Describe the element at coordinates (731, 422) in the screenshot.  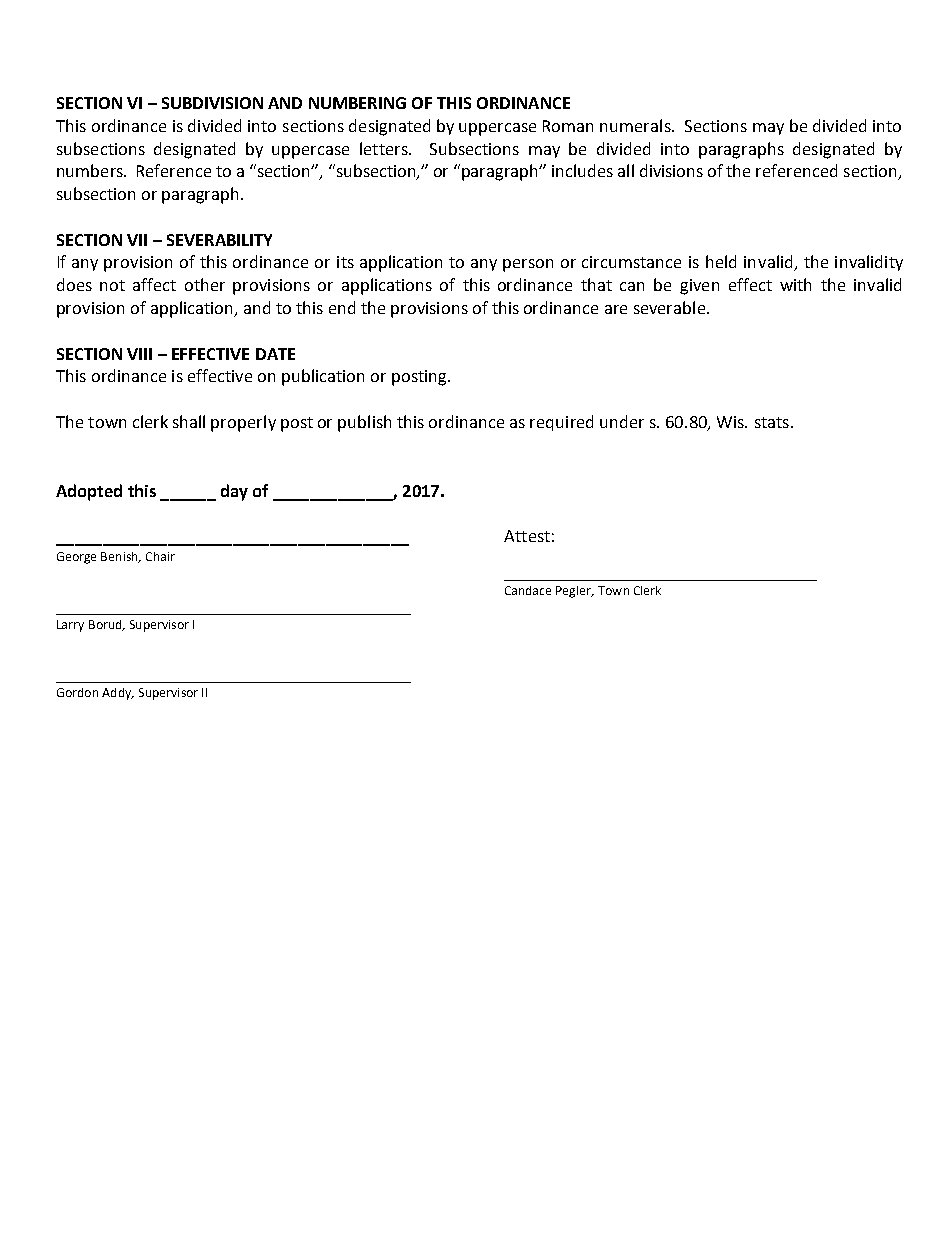
I see `Wis` at that location.
